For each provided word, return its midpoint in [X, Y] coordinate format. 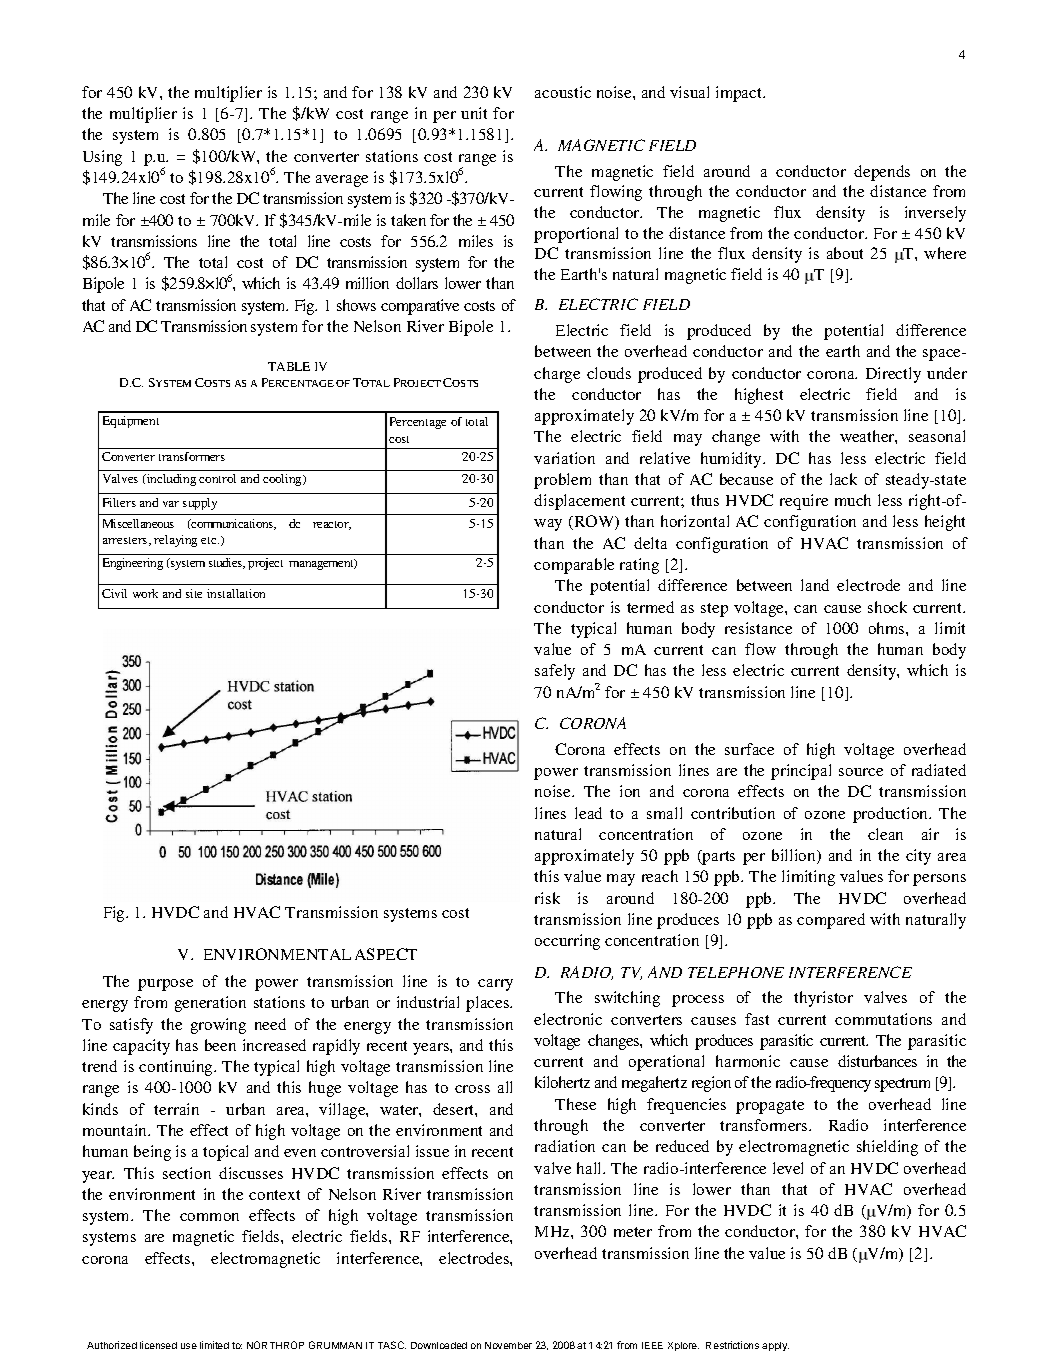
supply [200, 504]
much [853, 500]
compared [831, 921]
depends [882, 173]
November [508, 1345]
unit [474, 113]
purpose [165, 985]
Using [102, 158]
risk [547, 898]
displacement [579, 502]
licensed [158, 1345]
